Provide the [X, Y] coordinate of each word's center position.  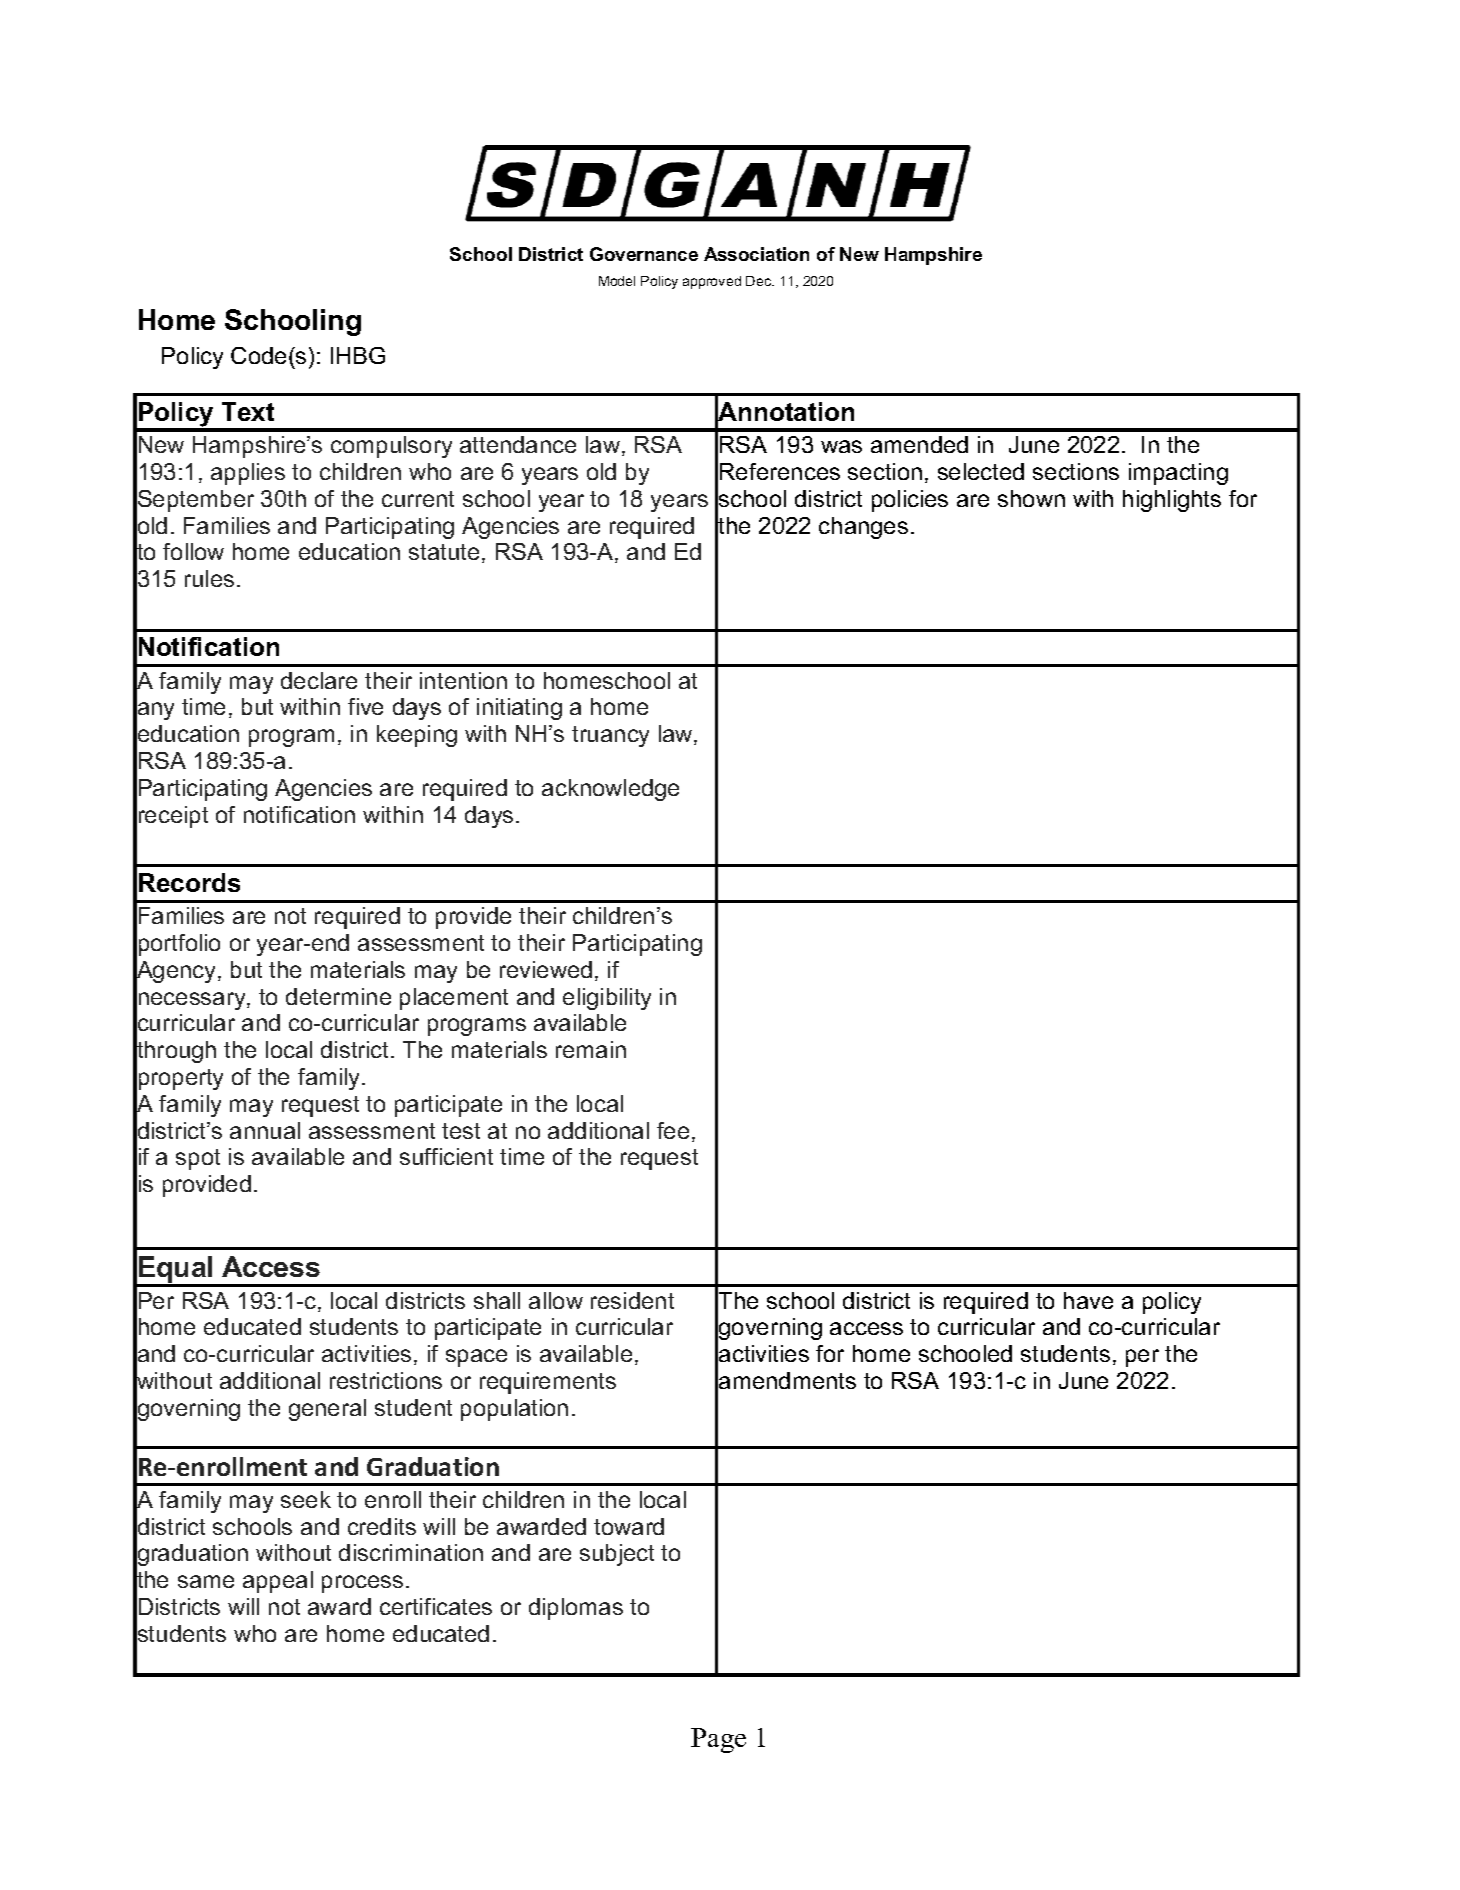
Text [248, 411]
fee [673, 1130]
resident [632, 1300]
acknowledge [610, 790]
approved [712, 282]
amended [919, 444]
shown [1031, 498]
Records [189, 882]
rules [209, 578]
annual [265, 1130]
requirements [548, 1383]
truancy [610, 736]
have [1088, 1300]
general [327, 1410]
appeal [278, 1582]
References [780, 471]
